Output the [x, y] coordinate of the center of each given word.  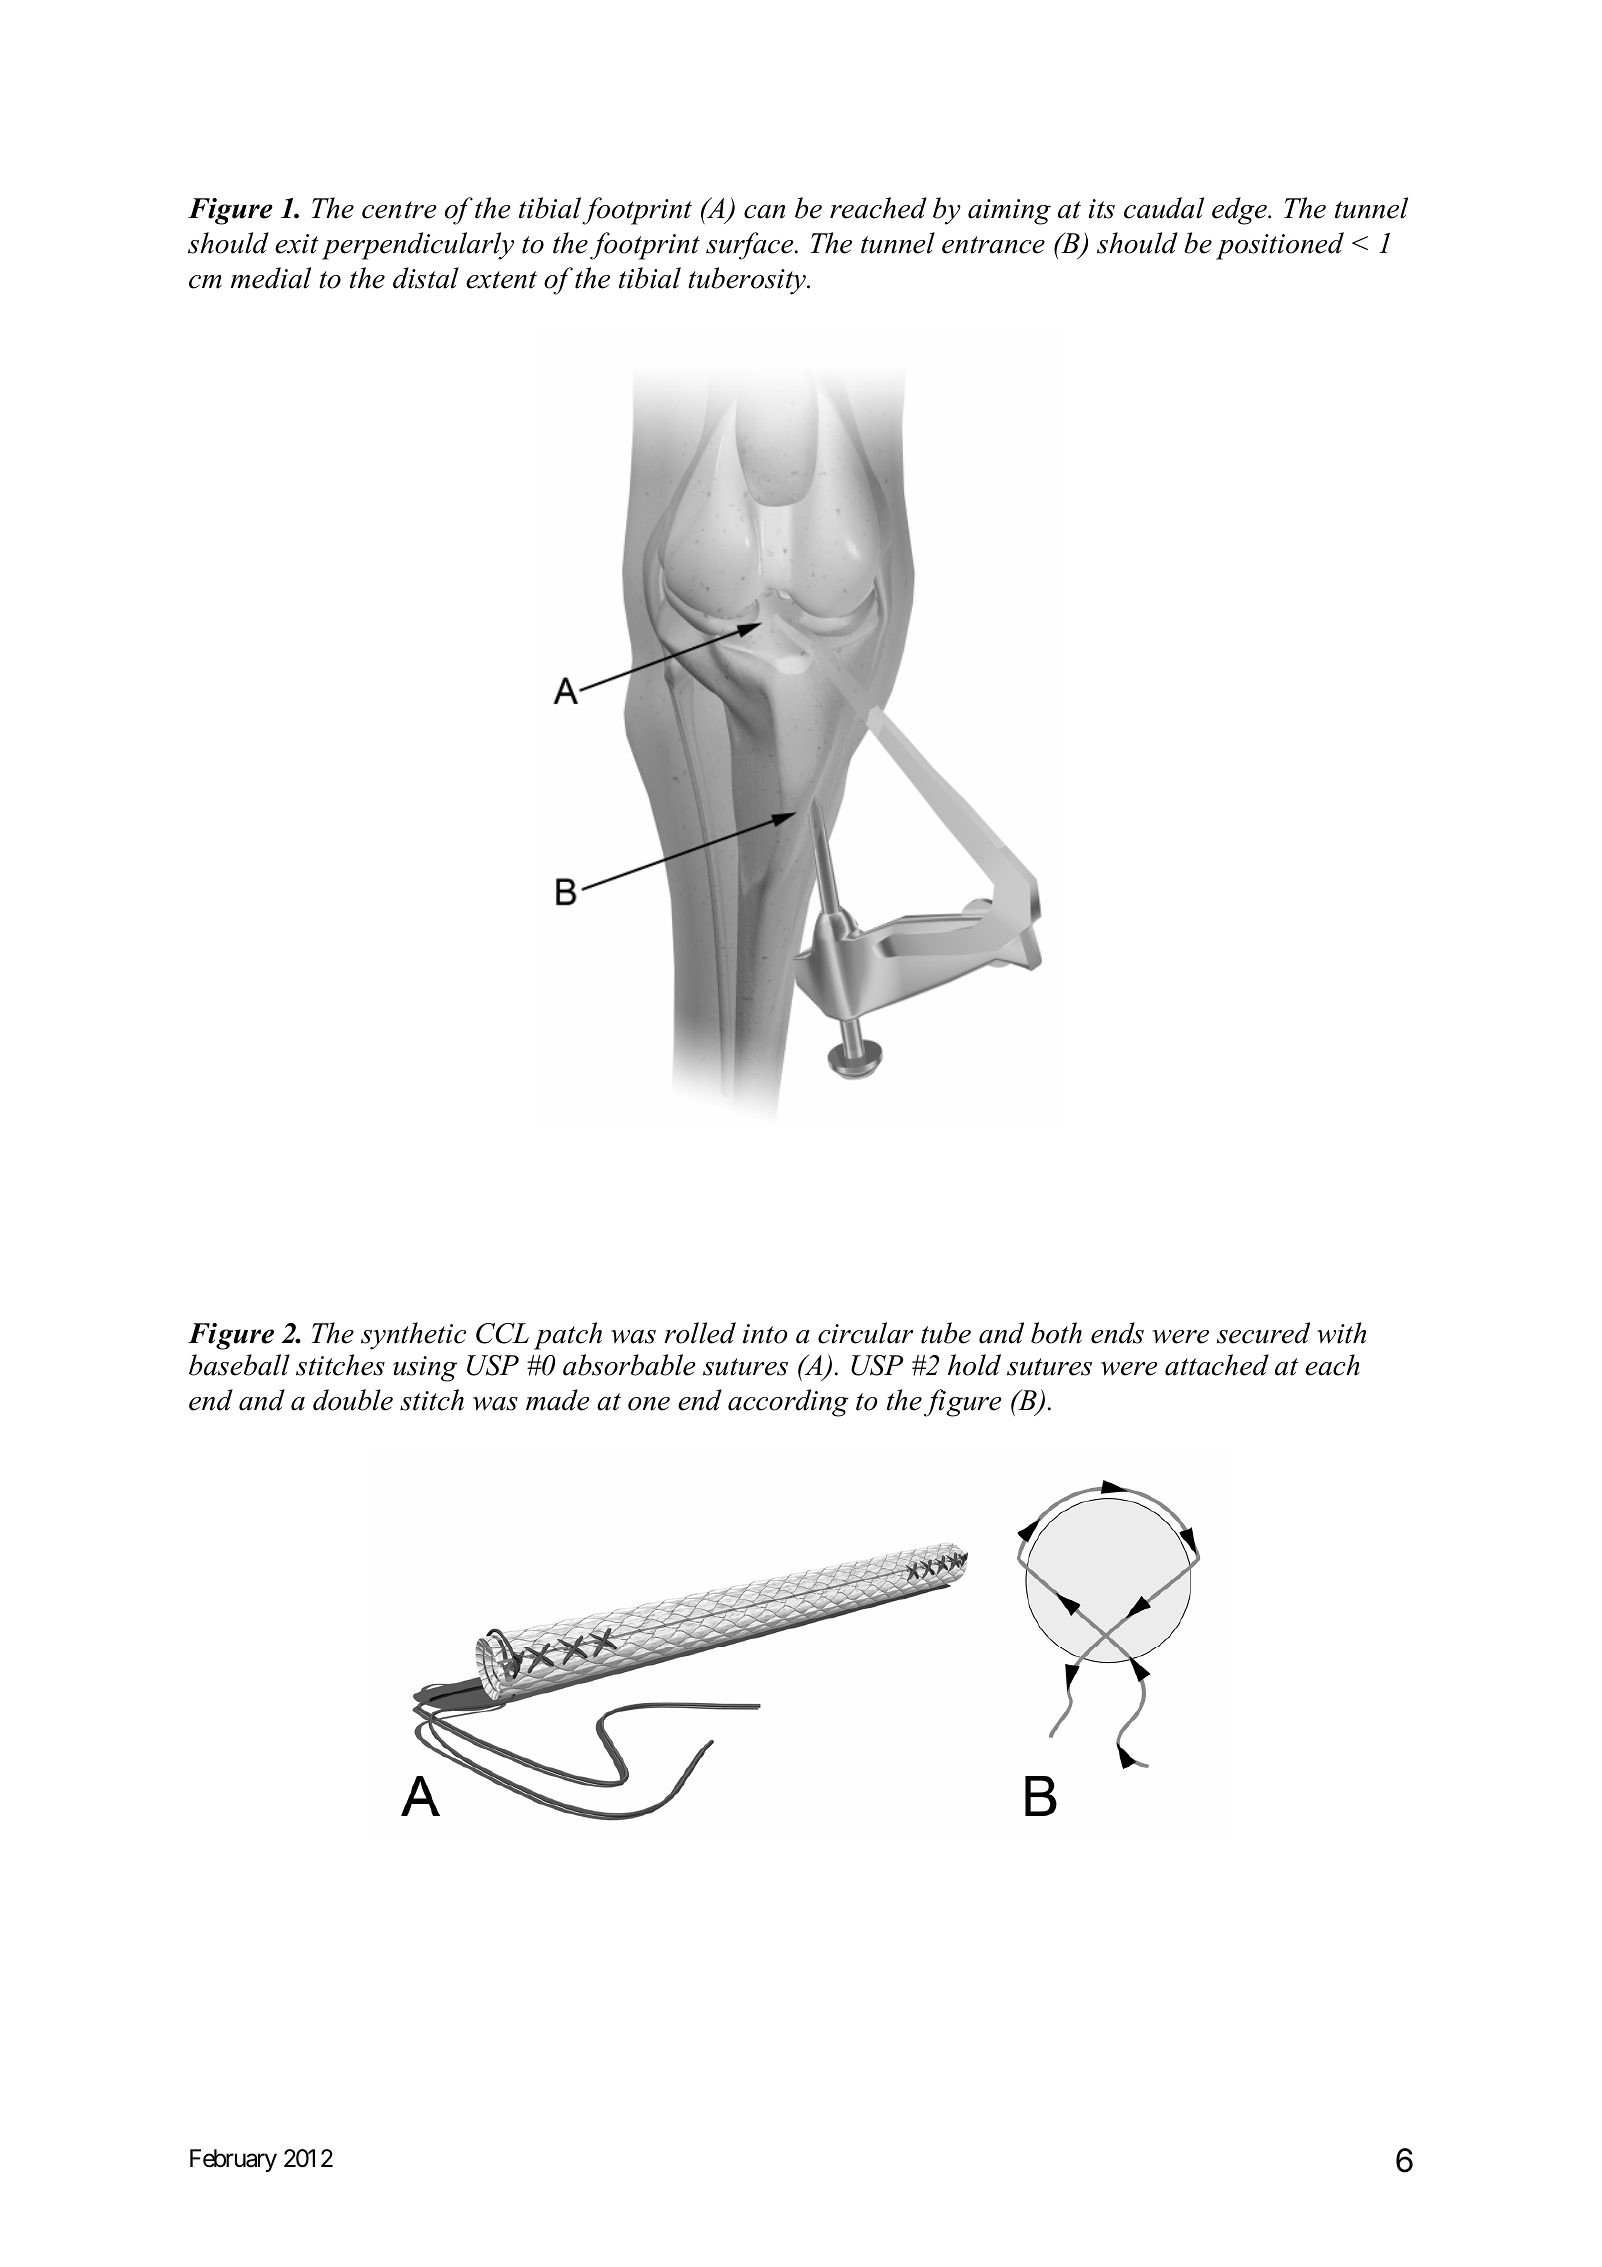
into [765, 1334]
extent [501, 280]
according [788, 1403]
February [233, 2160]
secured [1263, 1333]
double [353, 1400]
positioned [1280, 246]
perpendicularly [418, 246]
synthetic [413, 1336]
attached [1217, 1365]
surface [751, 246]
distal [426, 278]
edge [1240, 211]
